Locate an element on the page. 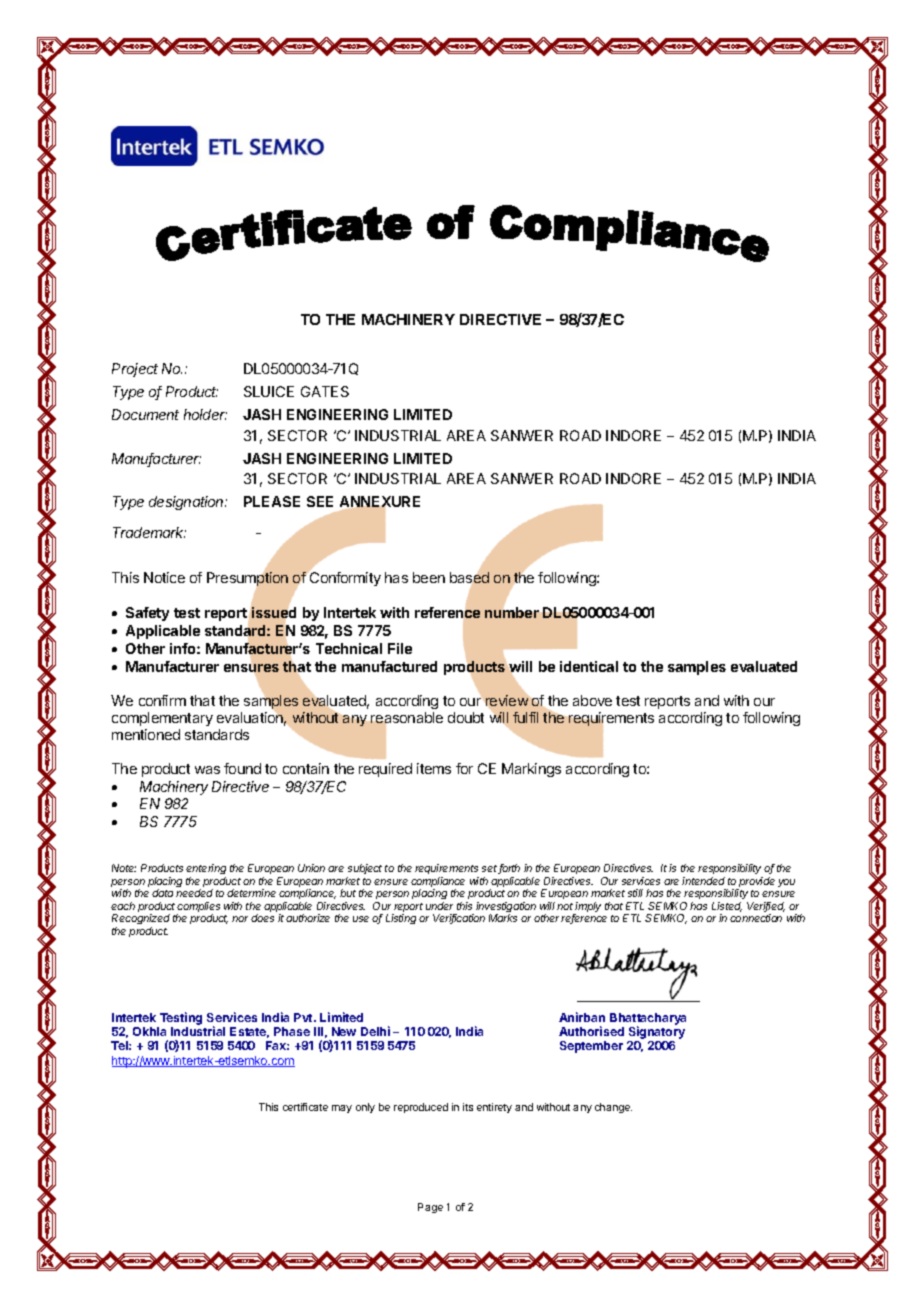  holder is located at coordinates (205, 414).
